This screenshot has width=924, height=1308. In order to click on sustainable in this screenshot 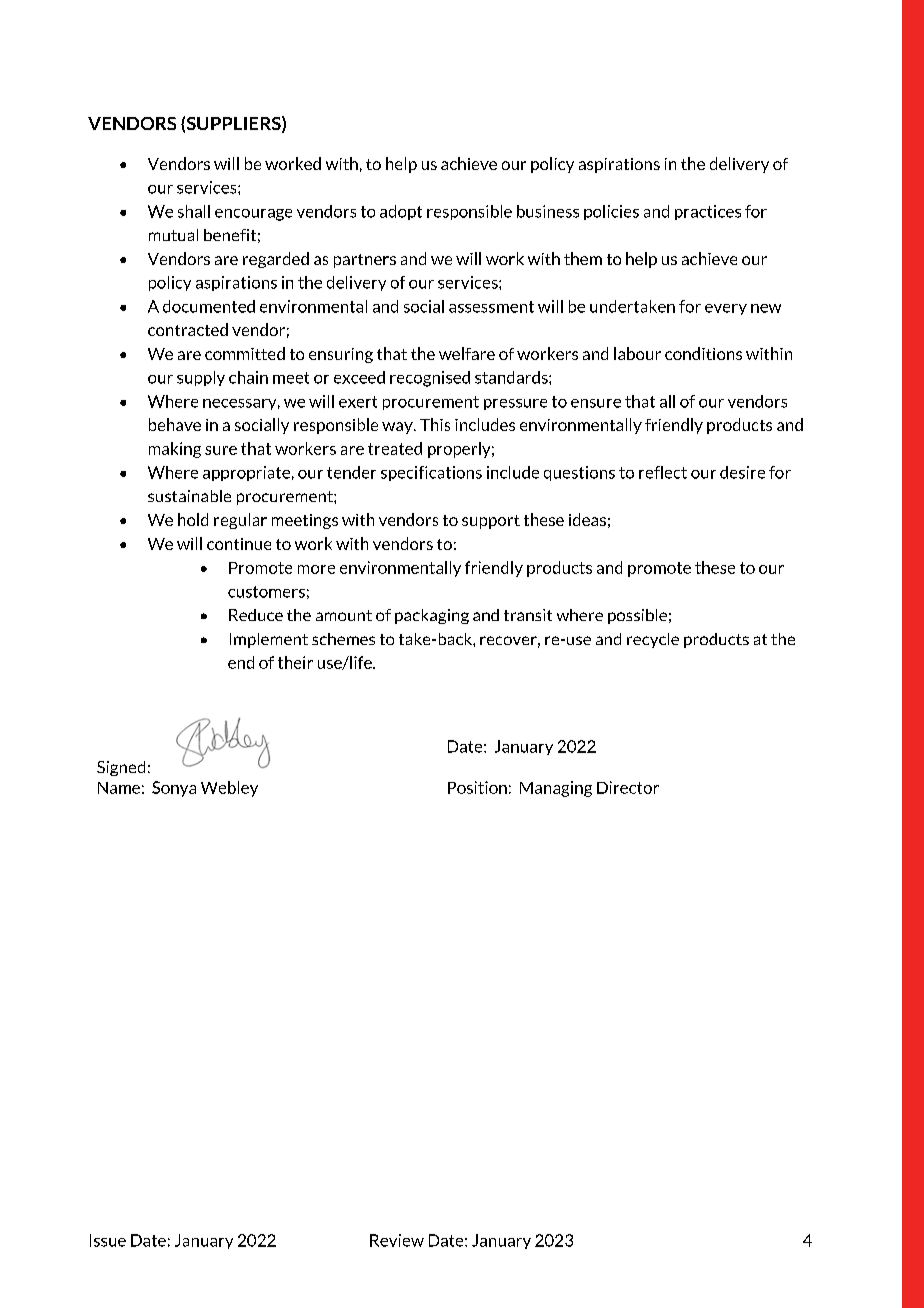, I will do `click(189, 496)`.
